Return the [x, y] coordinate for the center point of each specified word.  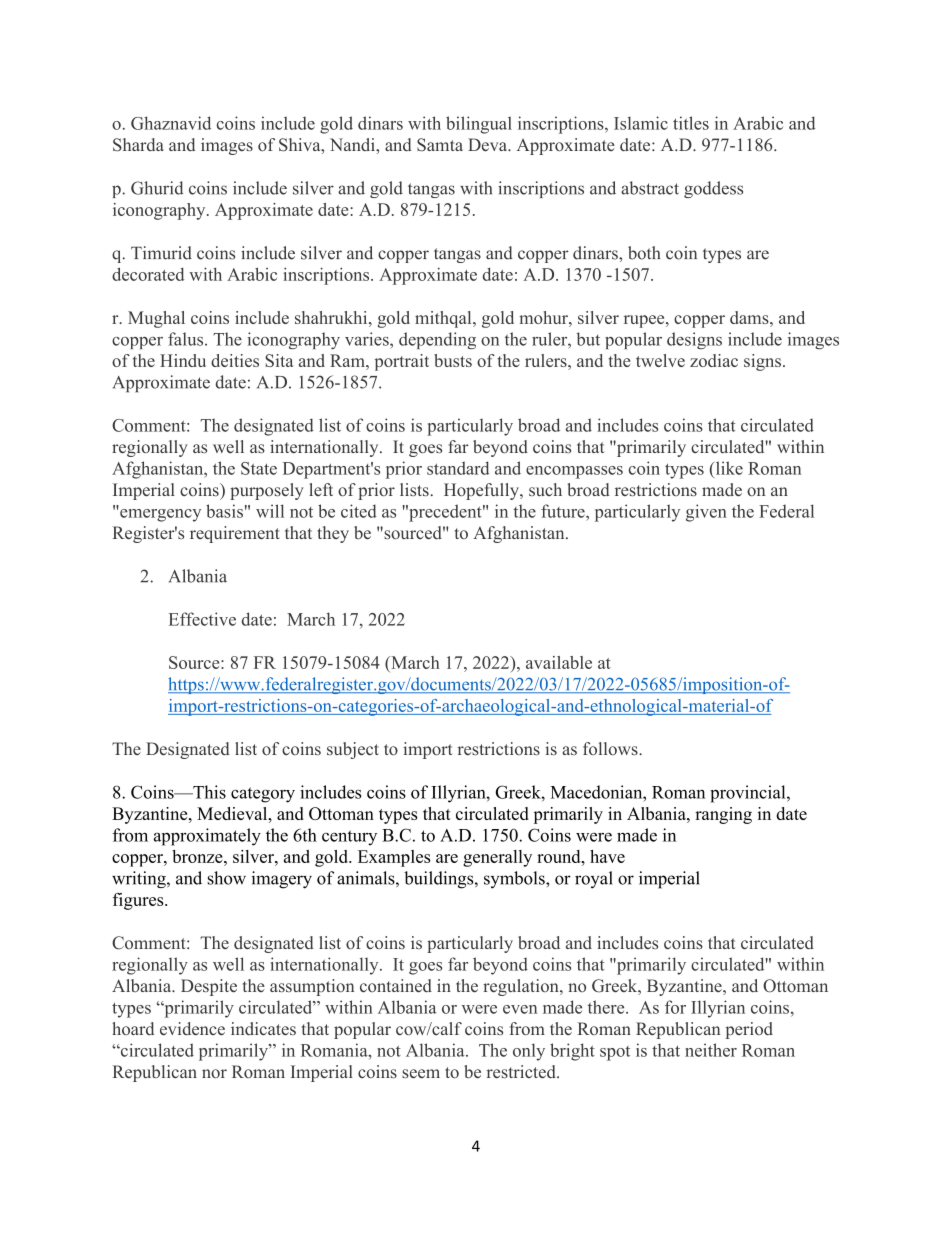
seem [421, 1073]
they [333, 534]
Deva [488, 144]
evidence [192, 1028]
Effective [202, 619]
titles [691, 123]
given [706, 513]
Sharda [138, 145]
